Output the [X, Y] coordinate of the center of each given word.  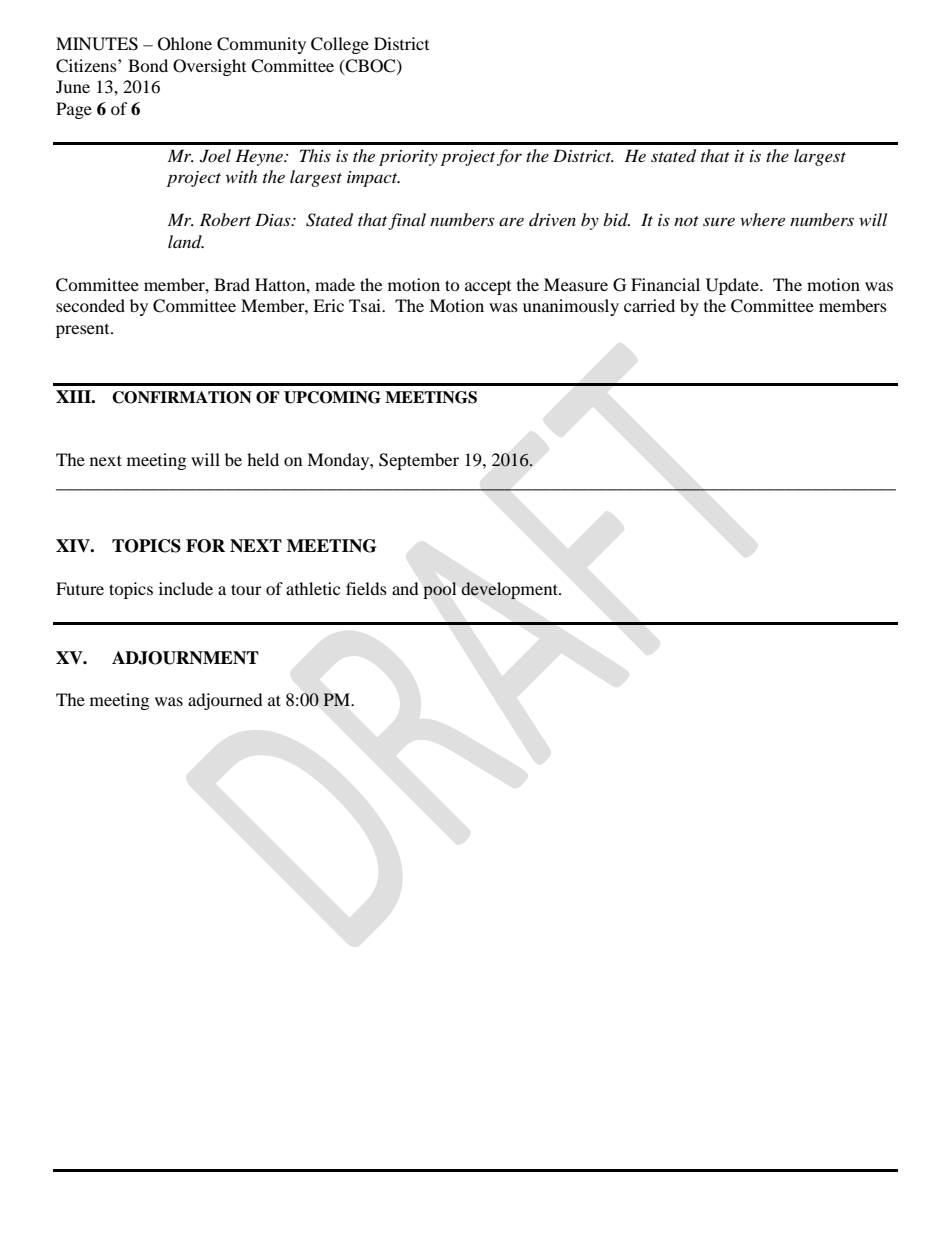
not [686, 221]
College [340, 45]
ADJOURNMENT [185, 658]
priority [408, 158]
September [419, 461]
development [510, 590]
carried [649, 305]
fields [366, 588]
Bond [148, 65]
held [263, 459]
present [84, 331]
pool [440, 590]
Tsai [366, 305]
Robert [225, 219]
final [407, 221]
